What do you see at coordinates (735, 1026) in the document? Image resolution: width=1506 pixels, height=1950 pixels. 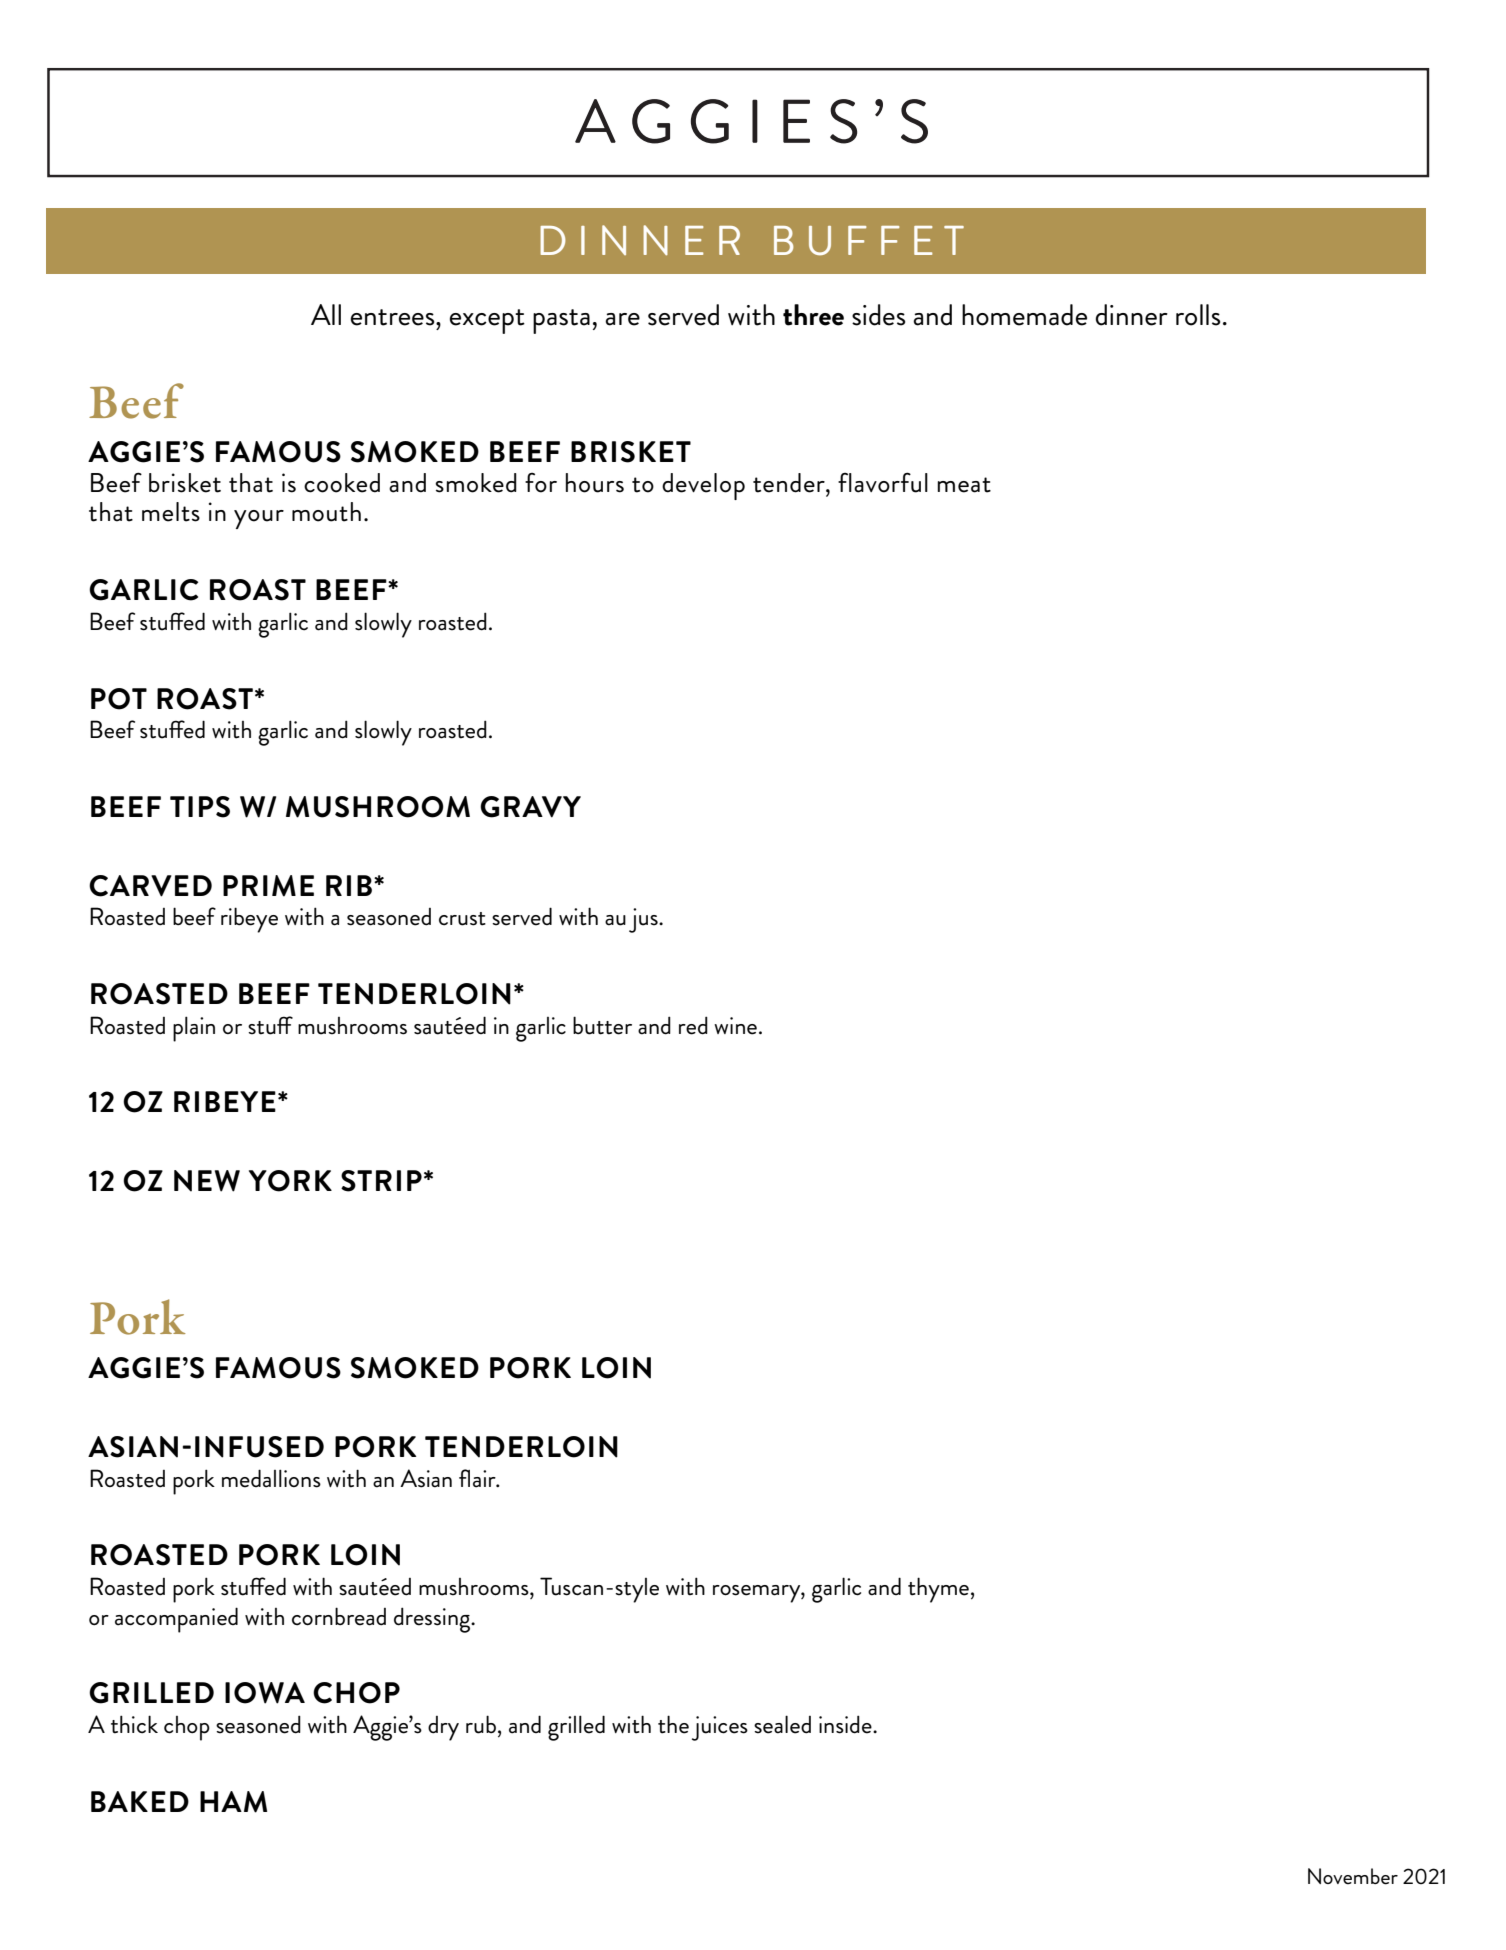 I see `wine` at bounding box center [735, 1026].
